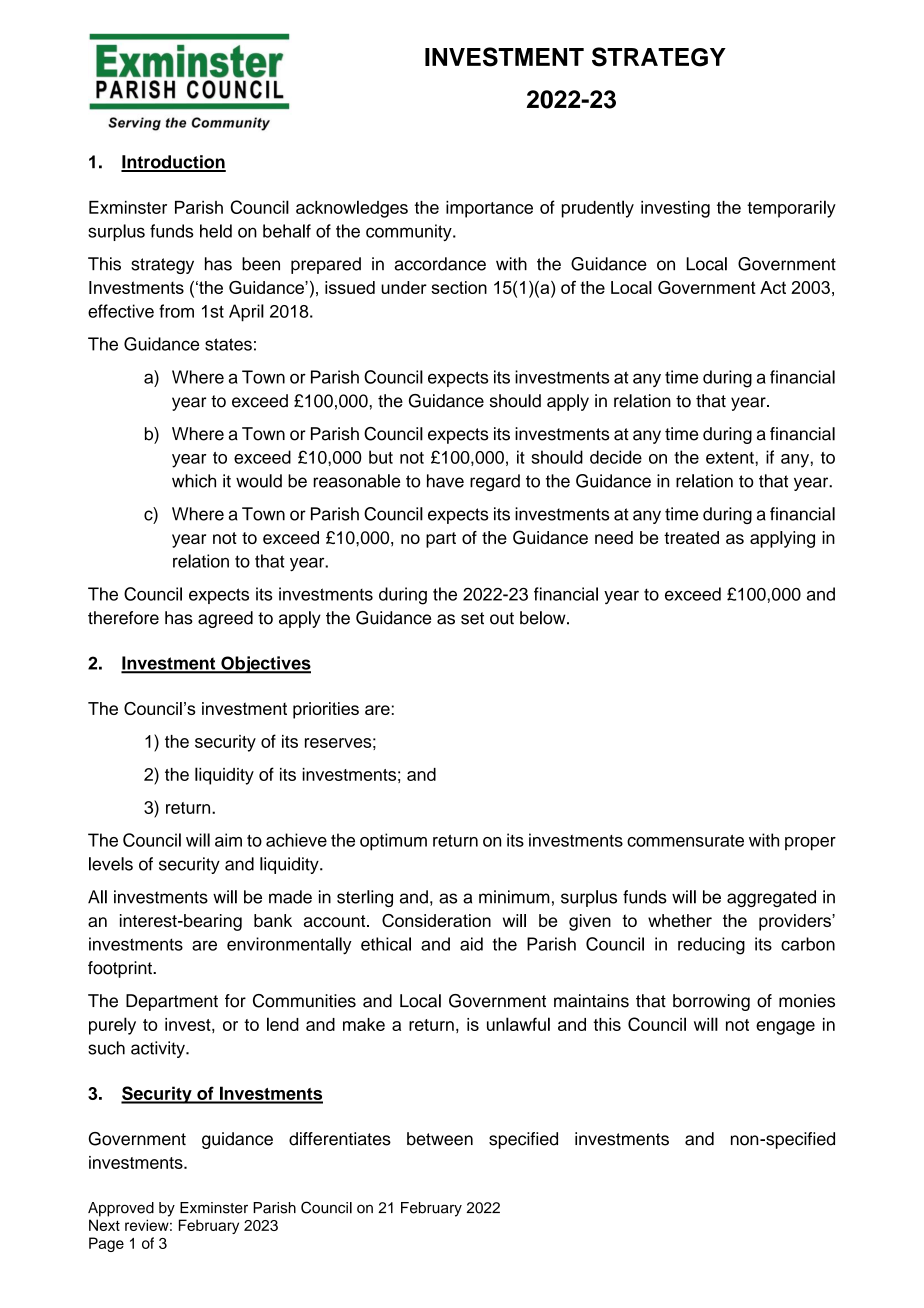 The image size is (924, 1308). What do you see at coordinates (228, 840) in the screenshot?
I see `aim` at bounding box center [228, 840].
